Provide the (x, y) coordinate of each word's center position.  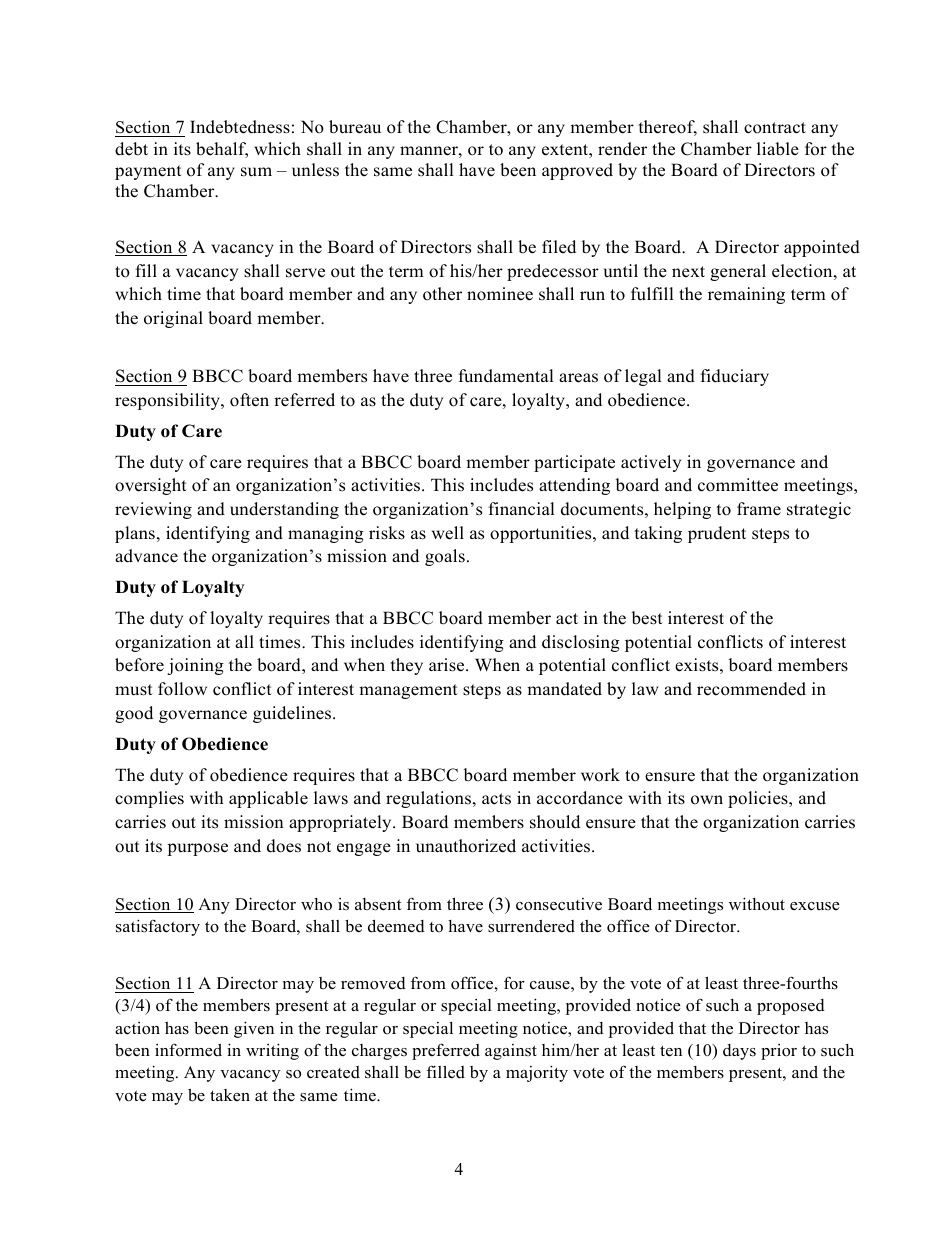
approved (577, 171)
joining (195, 666)
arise (448, 665)
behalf (222, 150)
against (511, 1052)
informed (188, 1050)
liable (778, 149)
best (647, 618)
